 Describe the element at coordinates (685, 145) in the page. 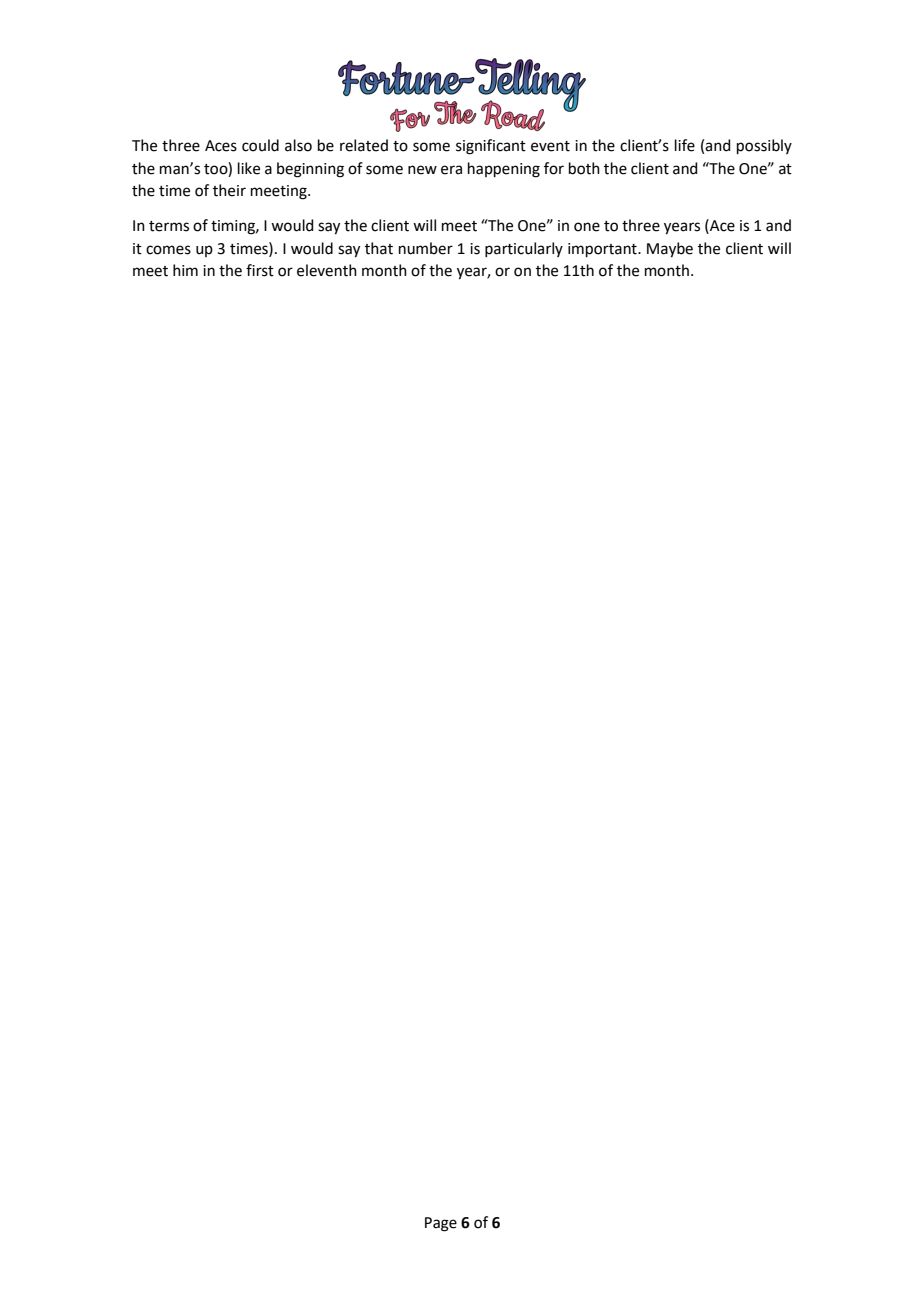

I see `life` at that location.
